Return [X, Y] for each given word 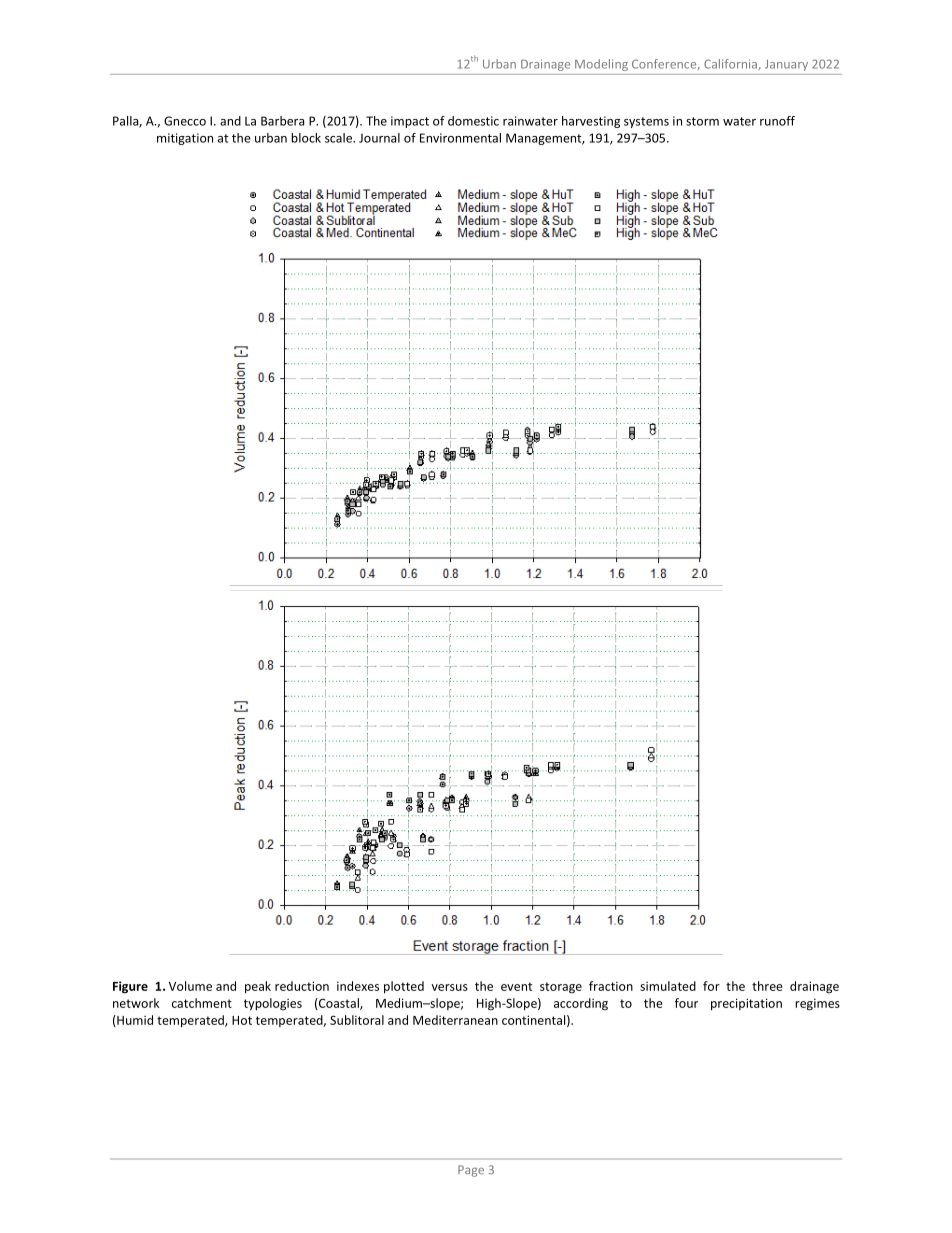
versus [450, 987]
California [730, 64]
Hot [242, 1020]
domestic [473, 121]
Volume [190, 986]
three [767, 986]
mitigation [185, 139]
